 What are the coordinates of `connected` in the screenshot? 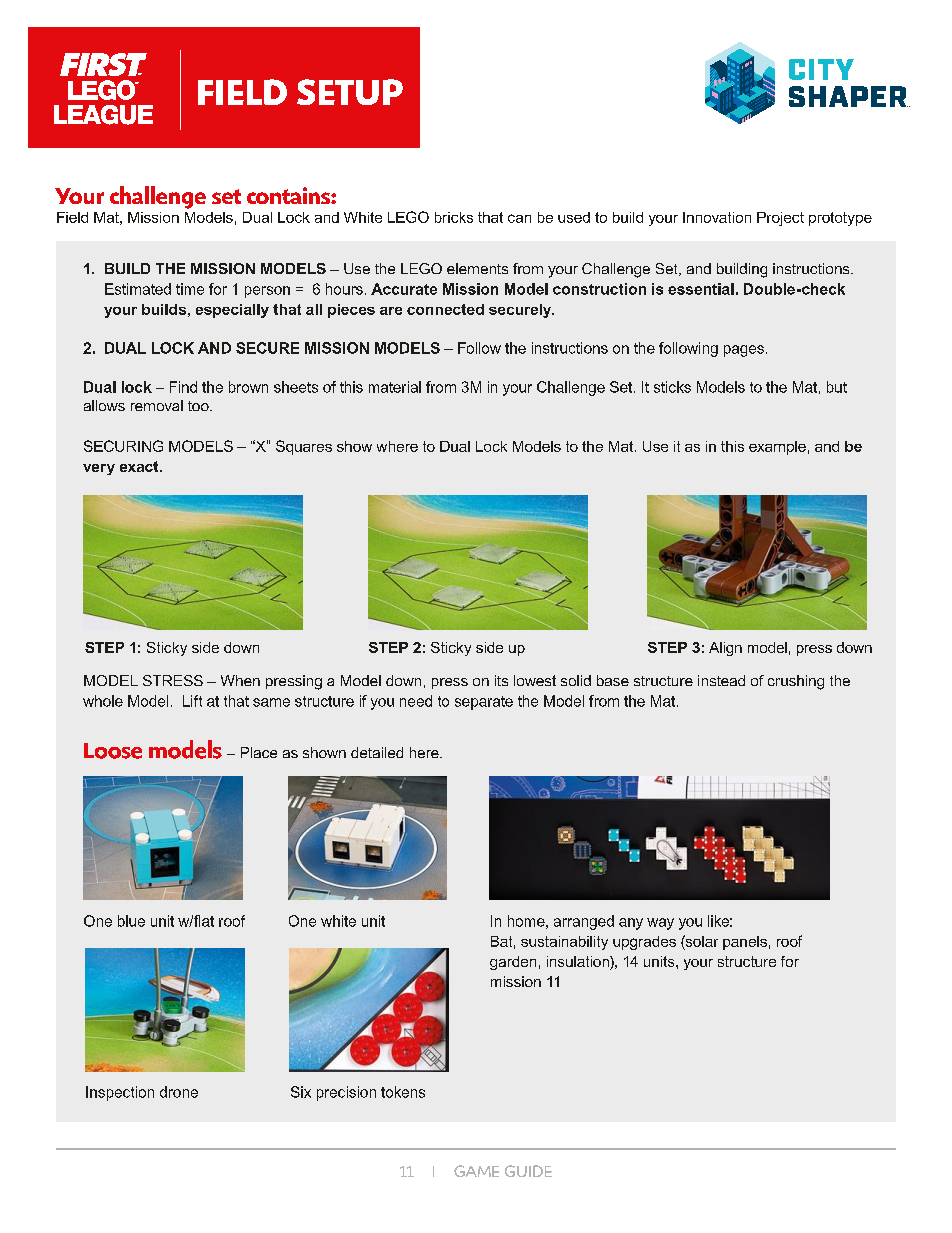 It's located at (445, 309).
